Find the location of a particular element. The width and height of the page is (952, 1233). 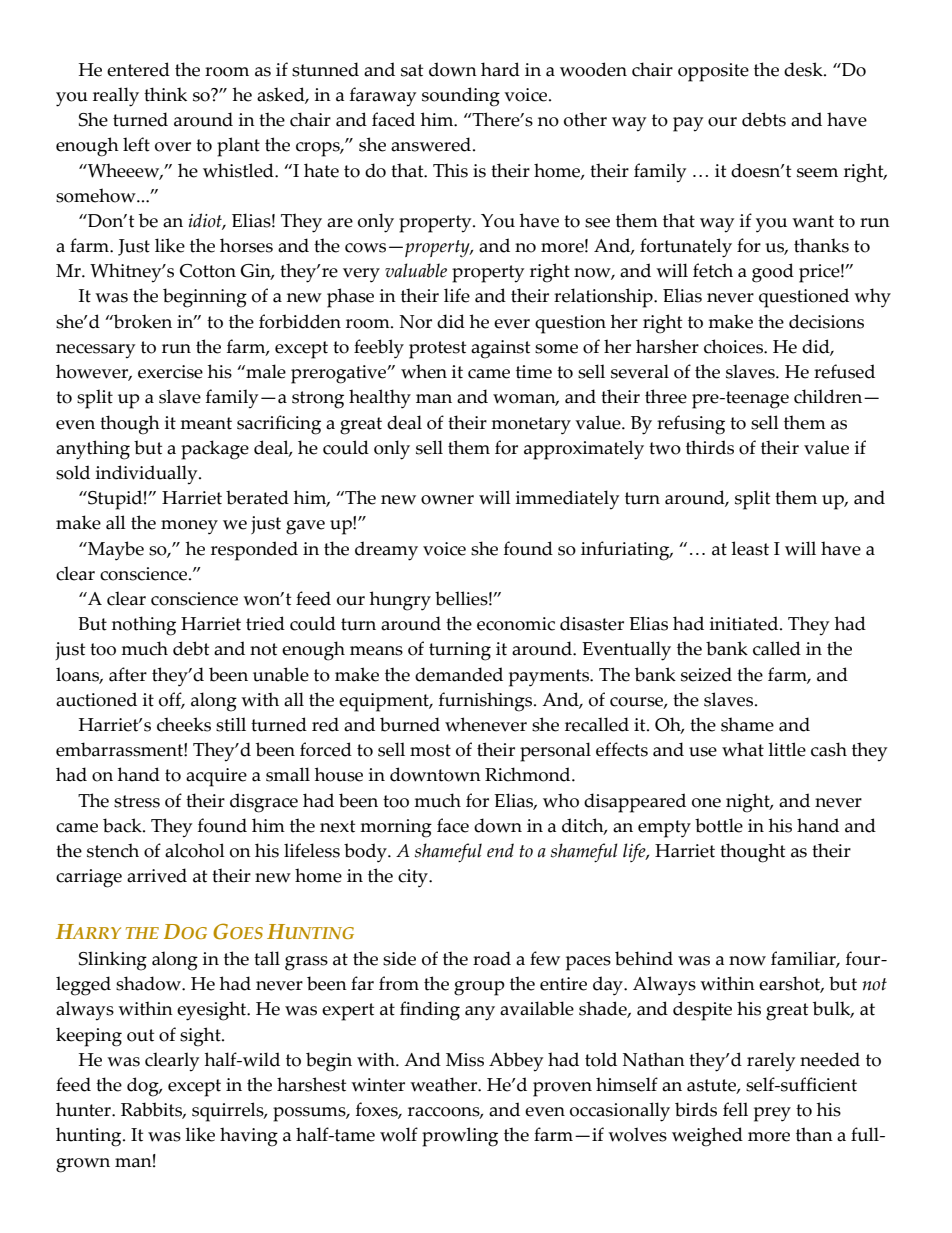

exercise is located at coordinates (170, 372).
